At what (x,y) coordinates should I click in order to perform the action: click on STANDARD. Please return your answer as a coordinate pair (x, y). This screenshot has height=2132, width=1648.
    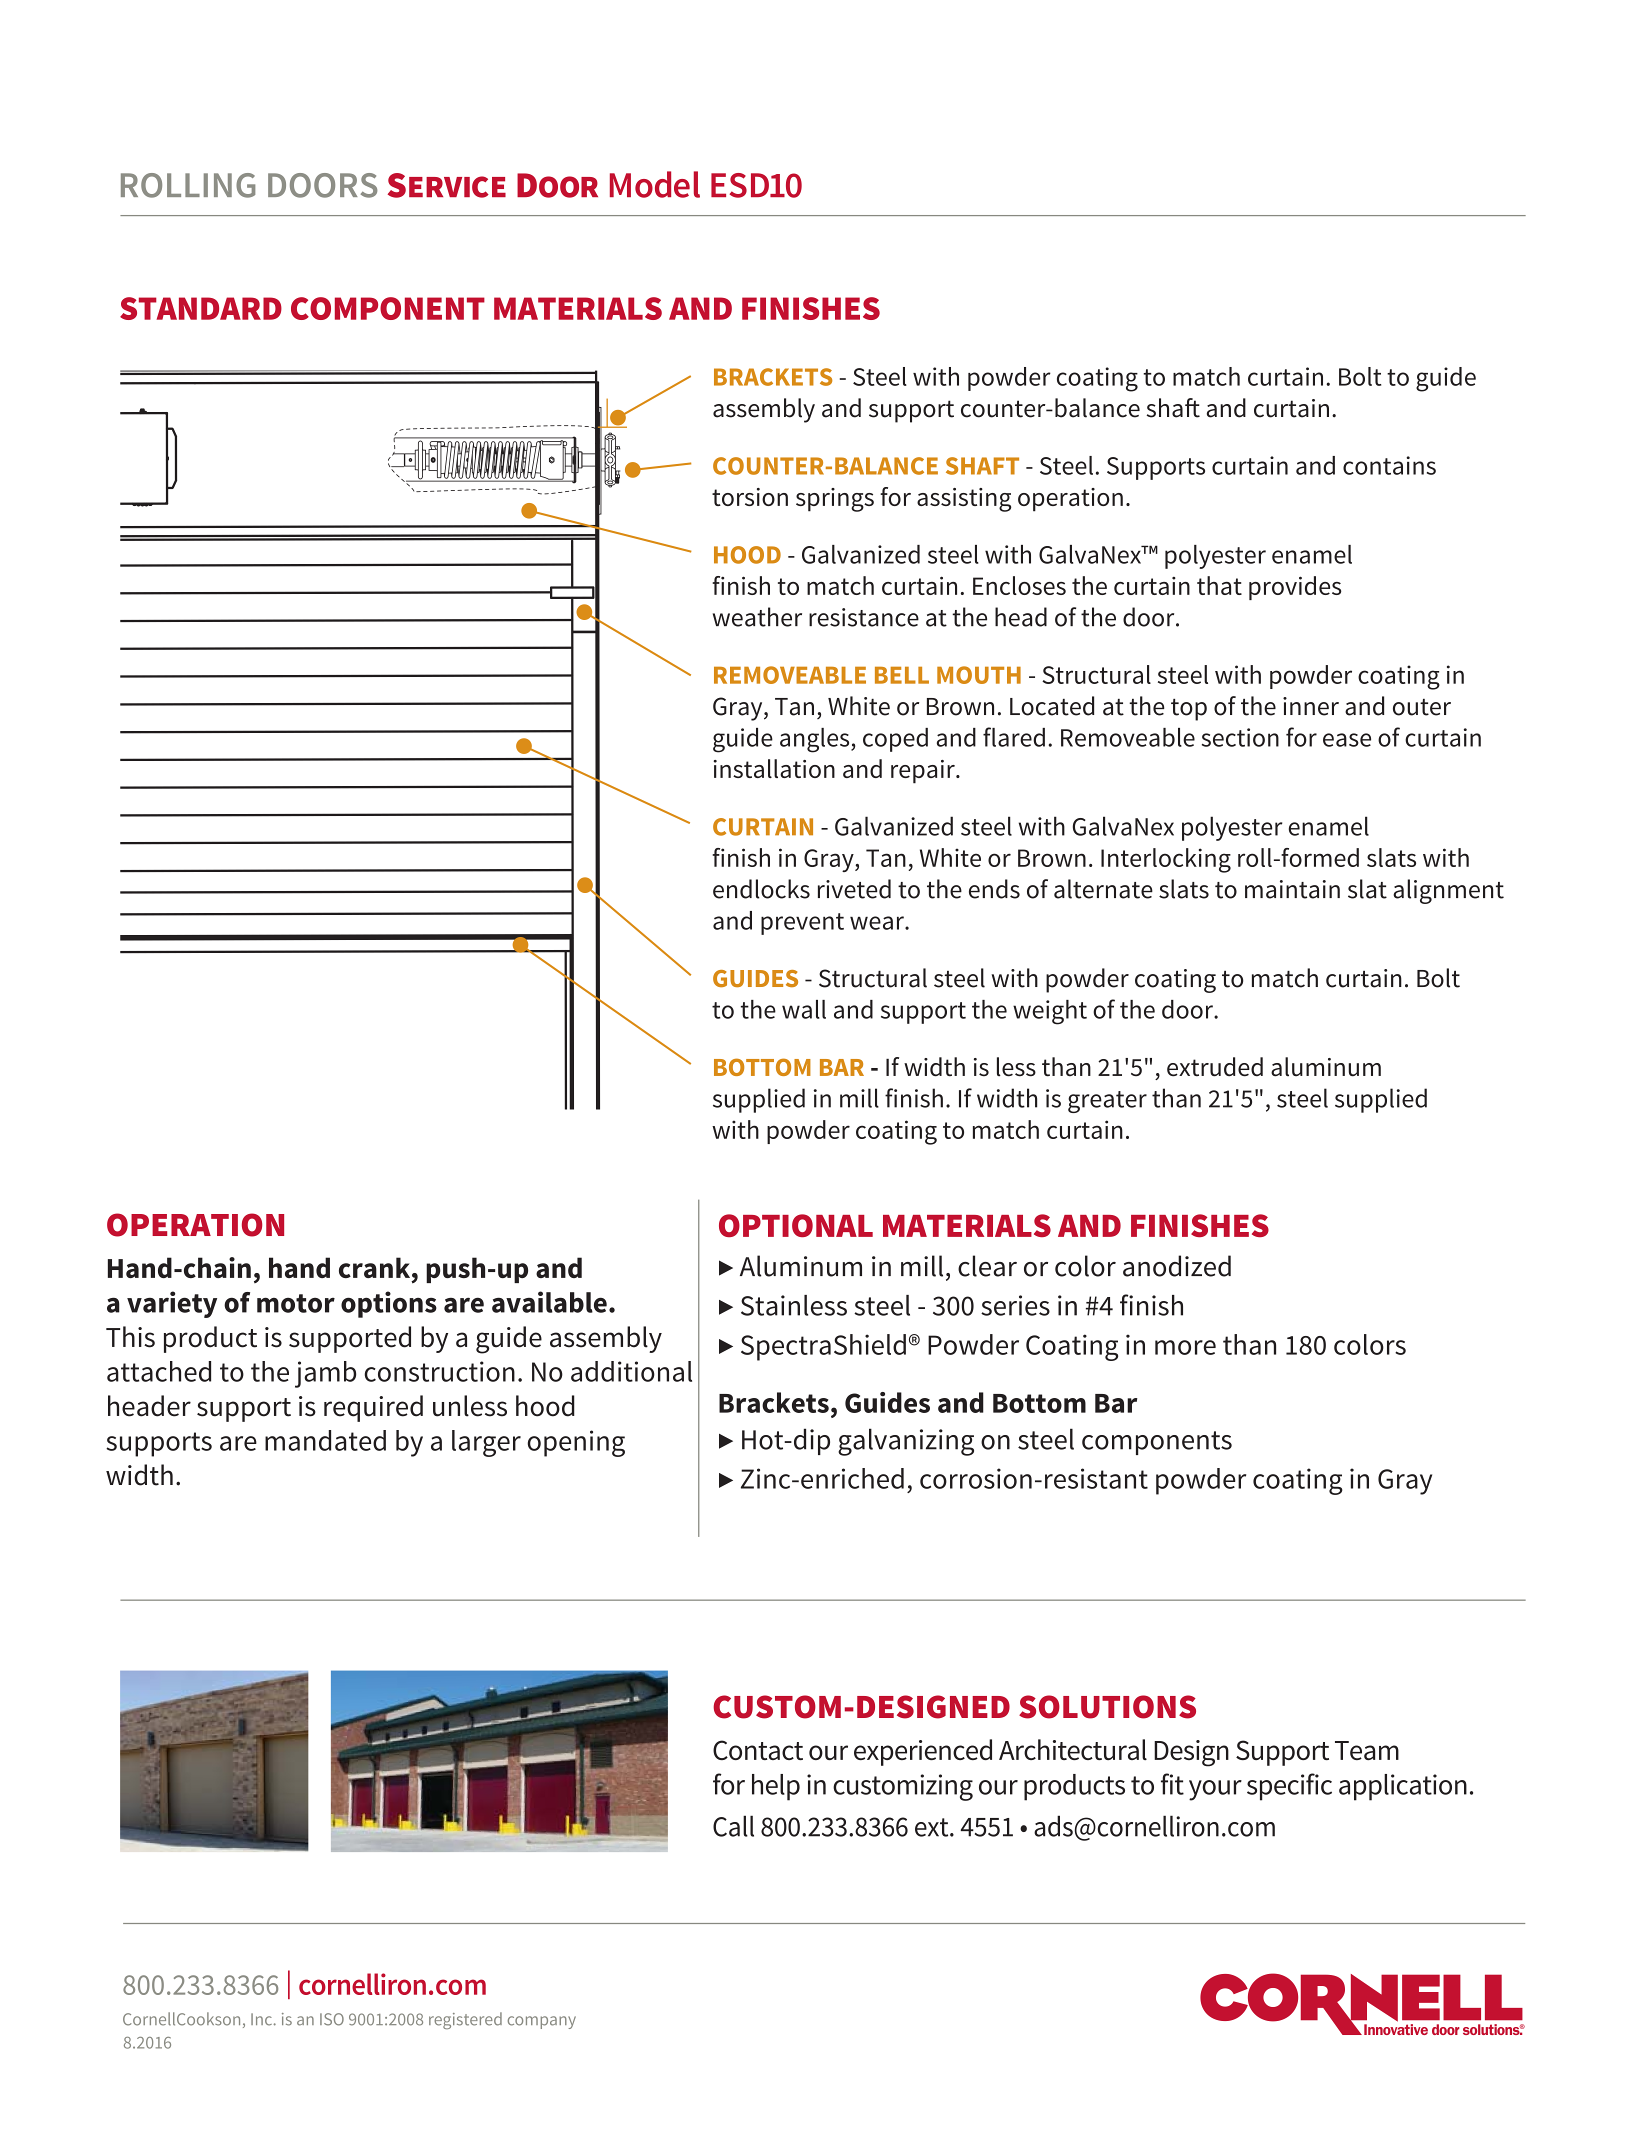
    Looking at the image, I should click on (201, 308).
